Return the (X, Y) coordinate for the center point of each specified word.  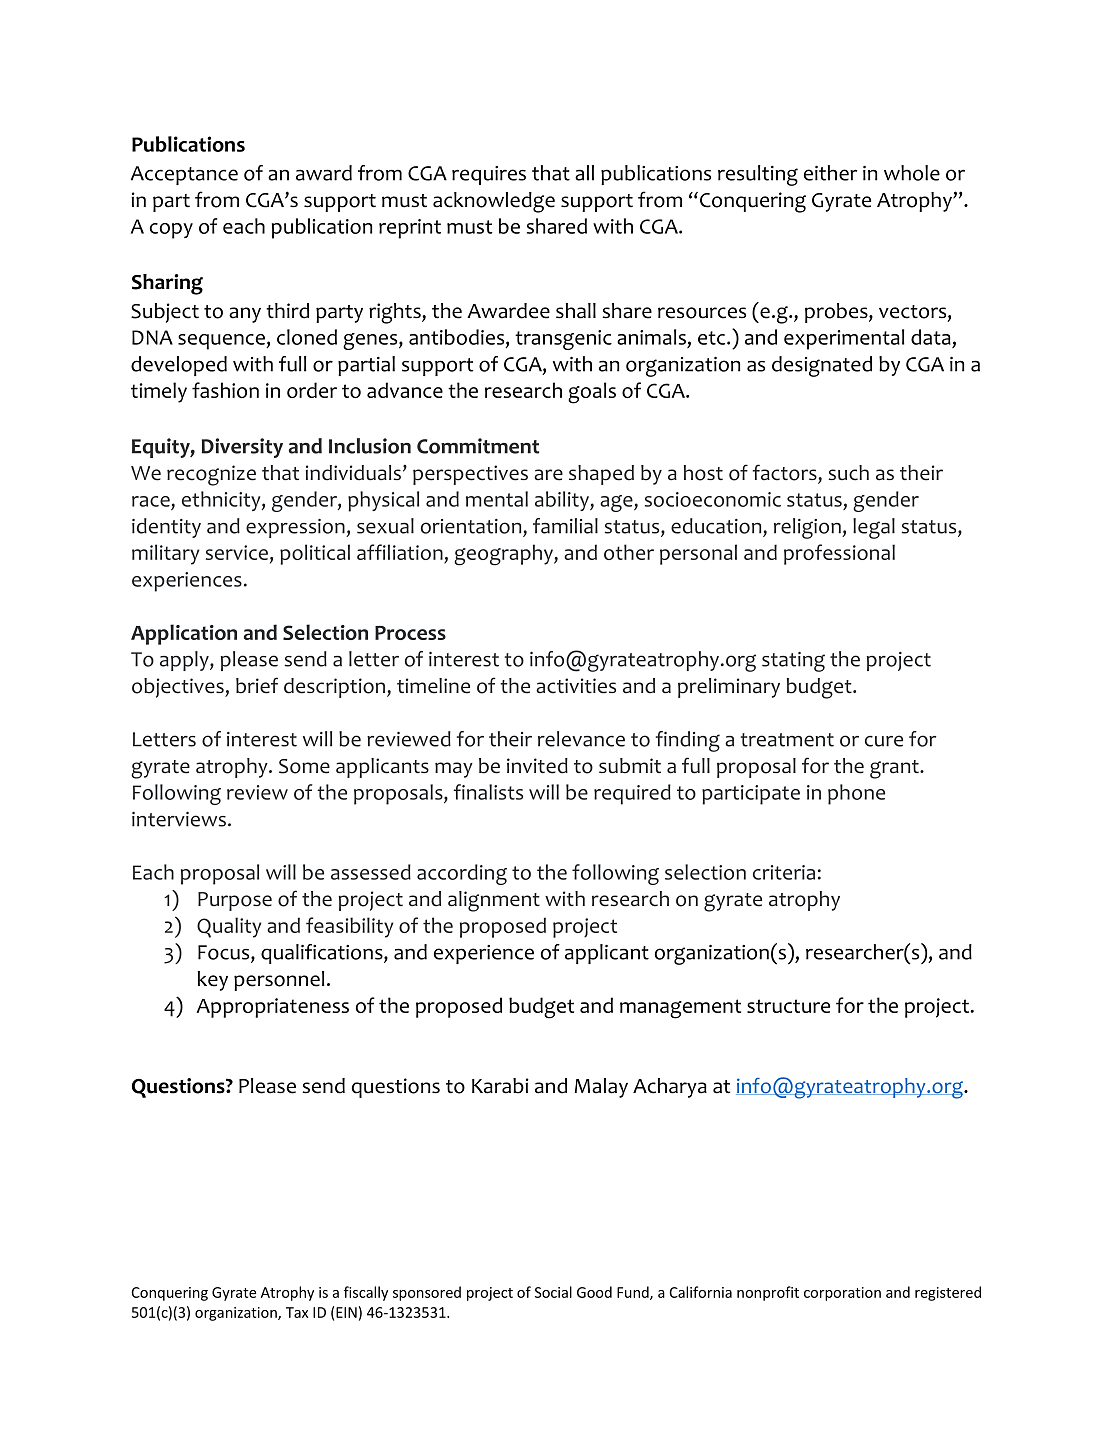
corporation (842, 1294)
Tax (297, 1312)
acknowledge (494, 202)
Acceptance (184, 175)
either (831, 173)
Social (553, 1292)
